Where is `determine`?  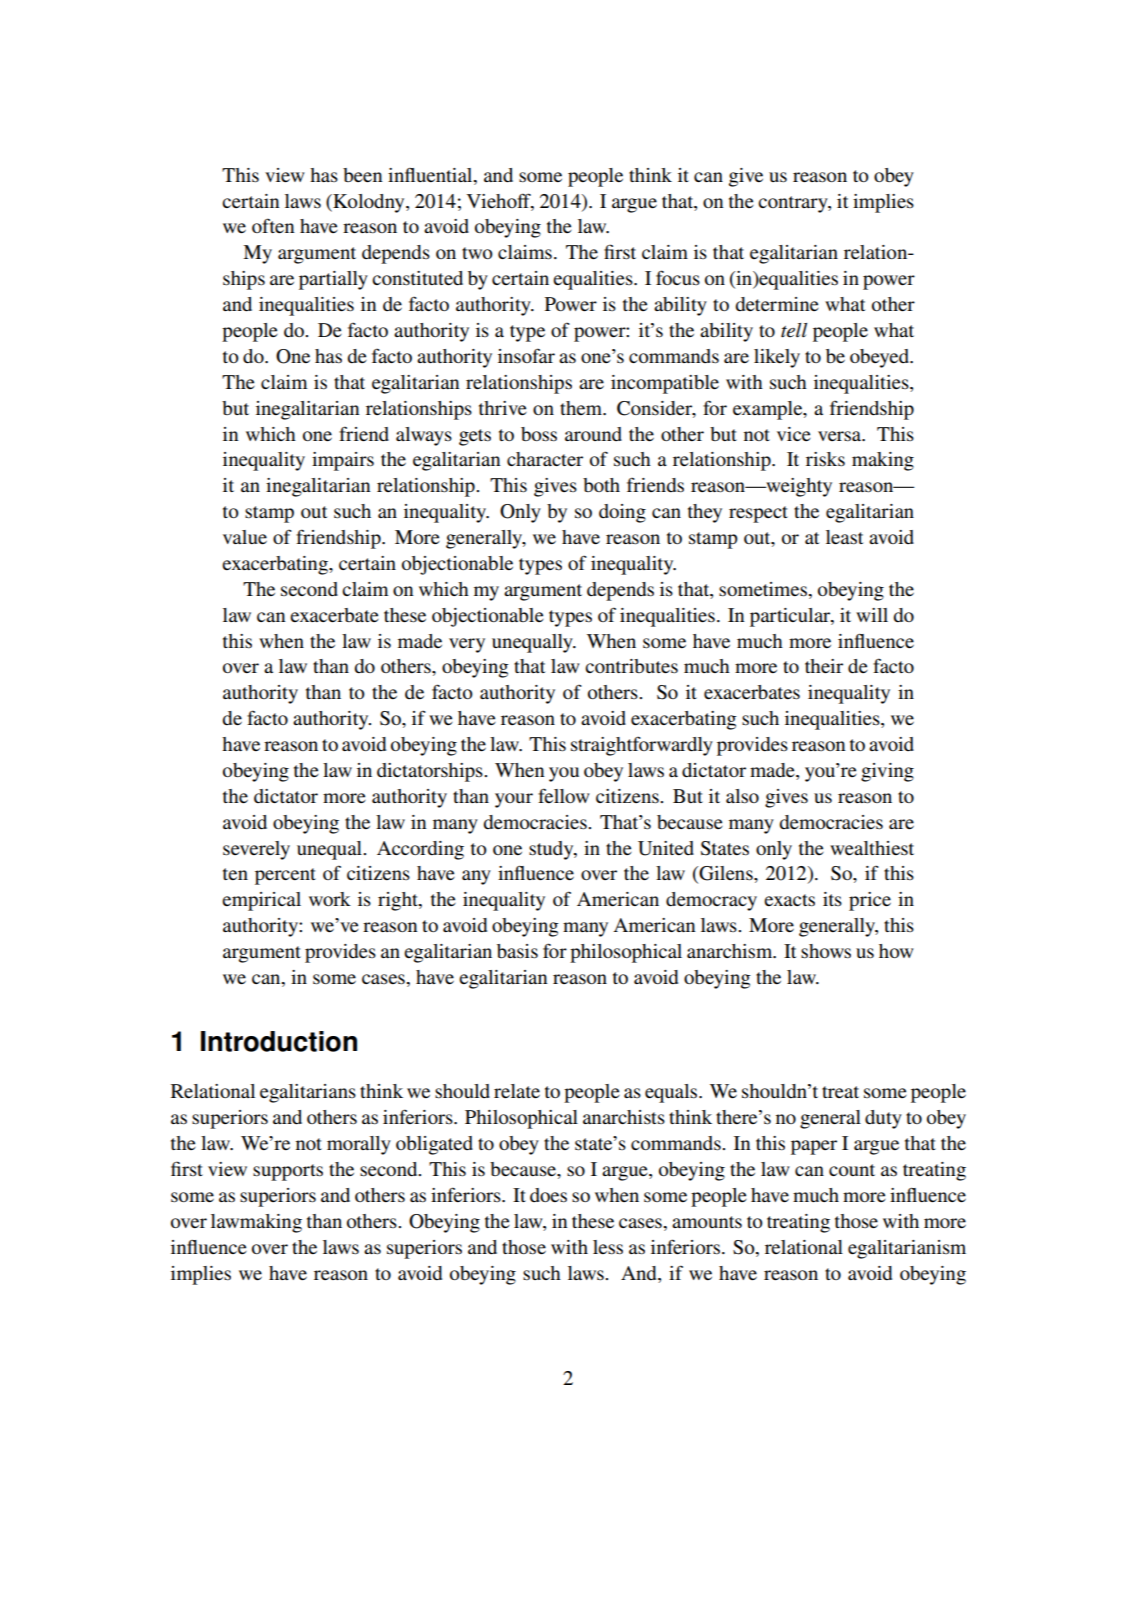 determine is located at coordinates (777, 304).
